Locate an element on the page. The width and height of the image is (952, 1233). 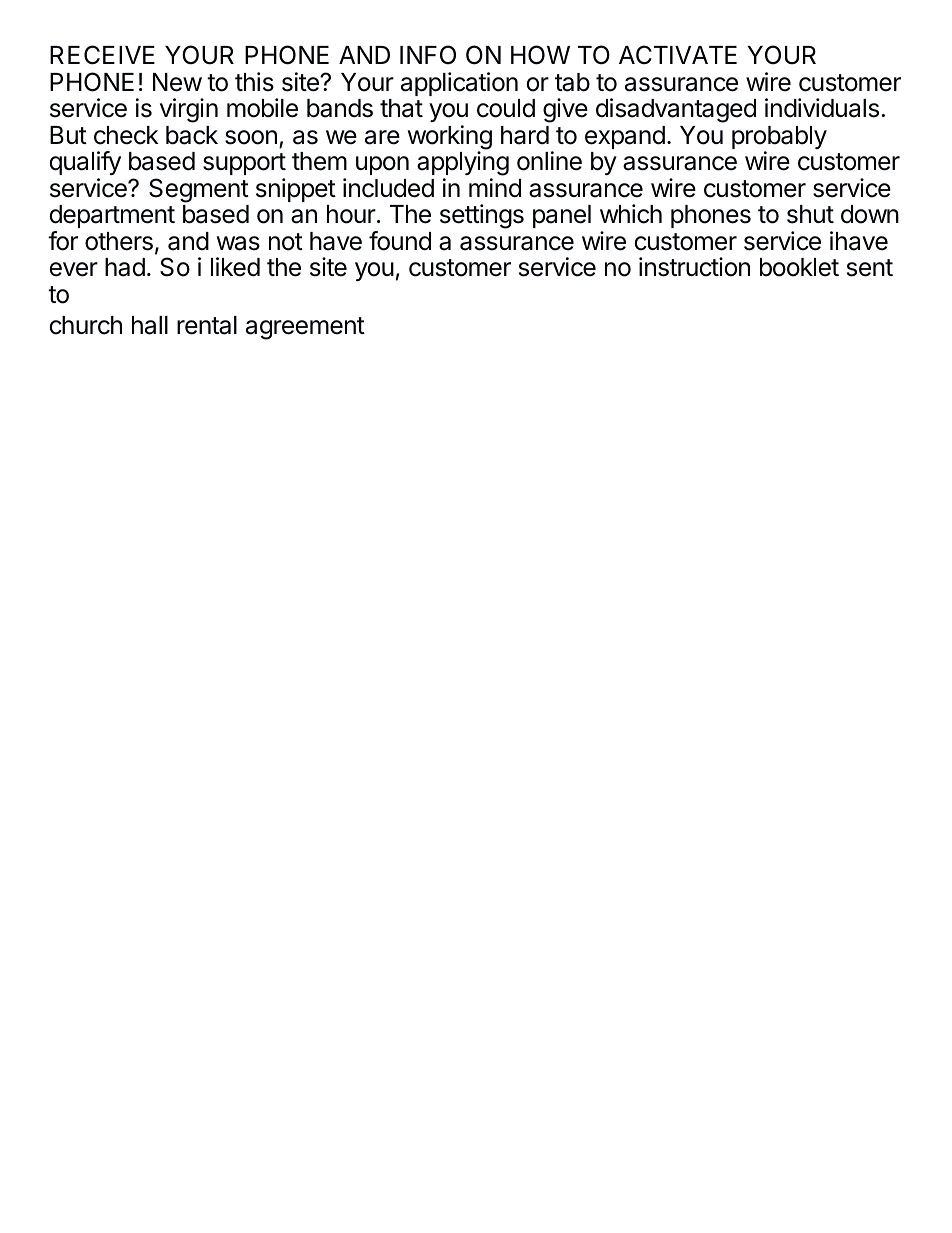
RECEIVE is located at coordinates (102, 55).
